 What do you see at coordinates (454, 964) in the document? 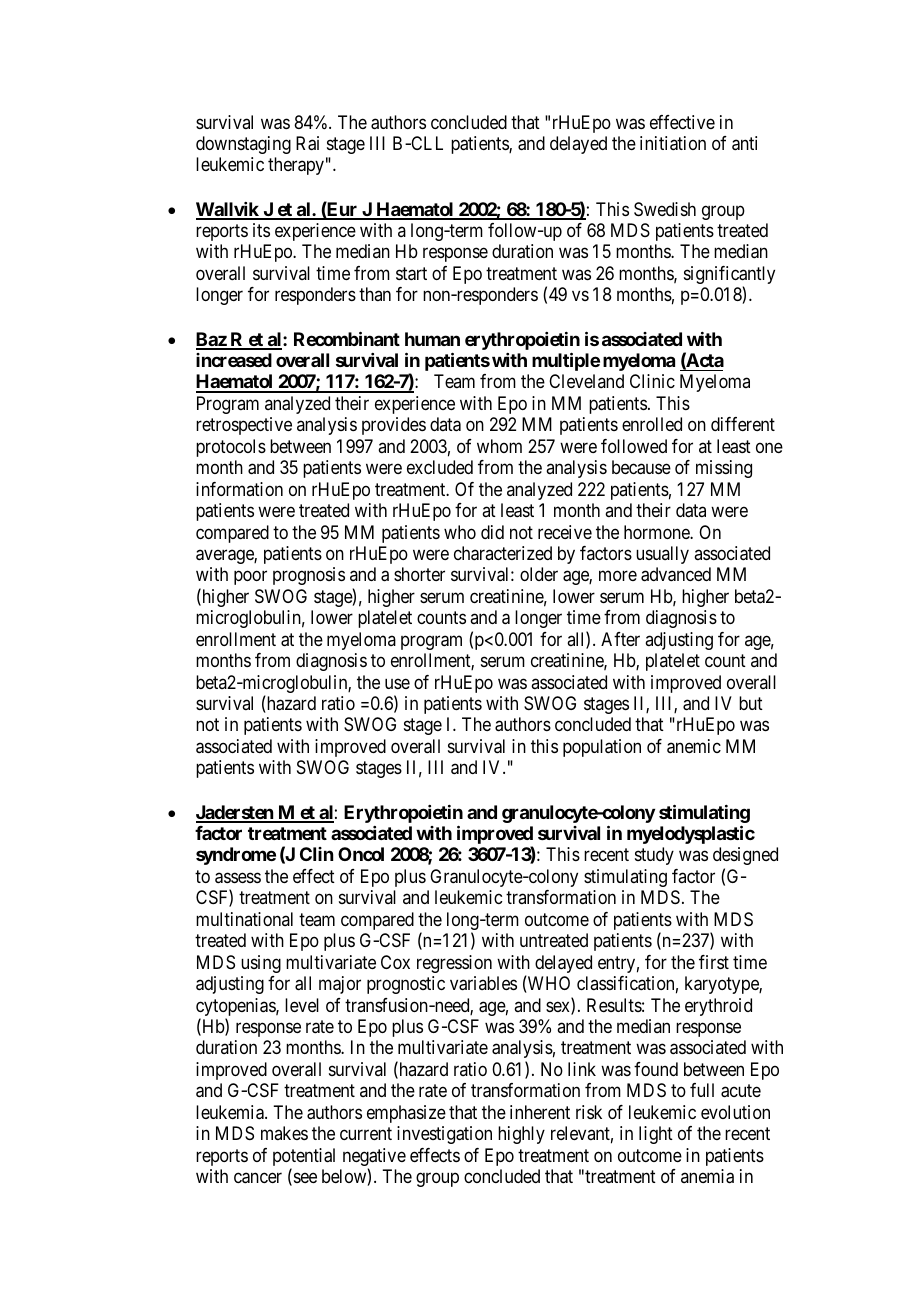
I see `regression` at bounding box center [454, 964].
